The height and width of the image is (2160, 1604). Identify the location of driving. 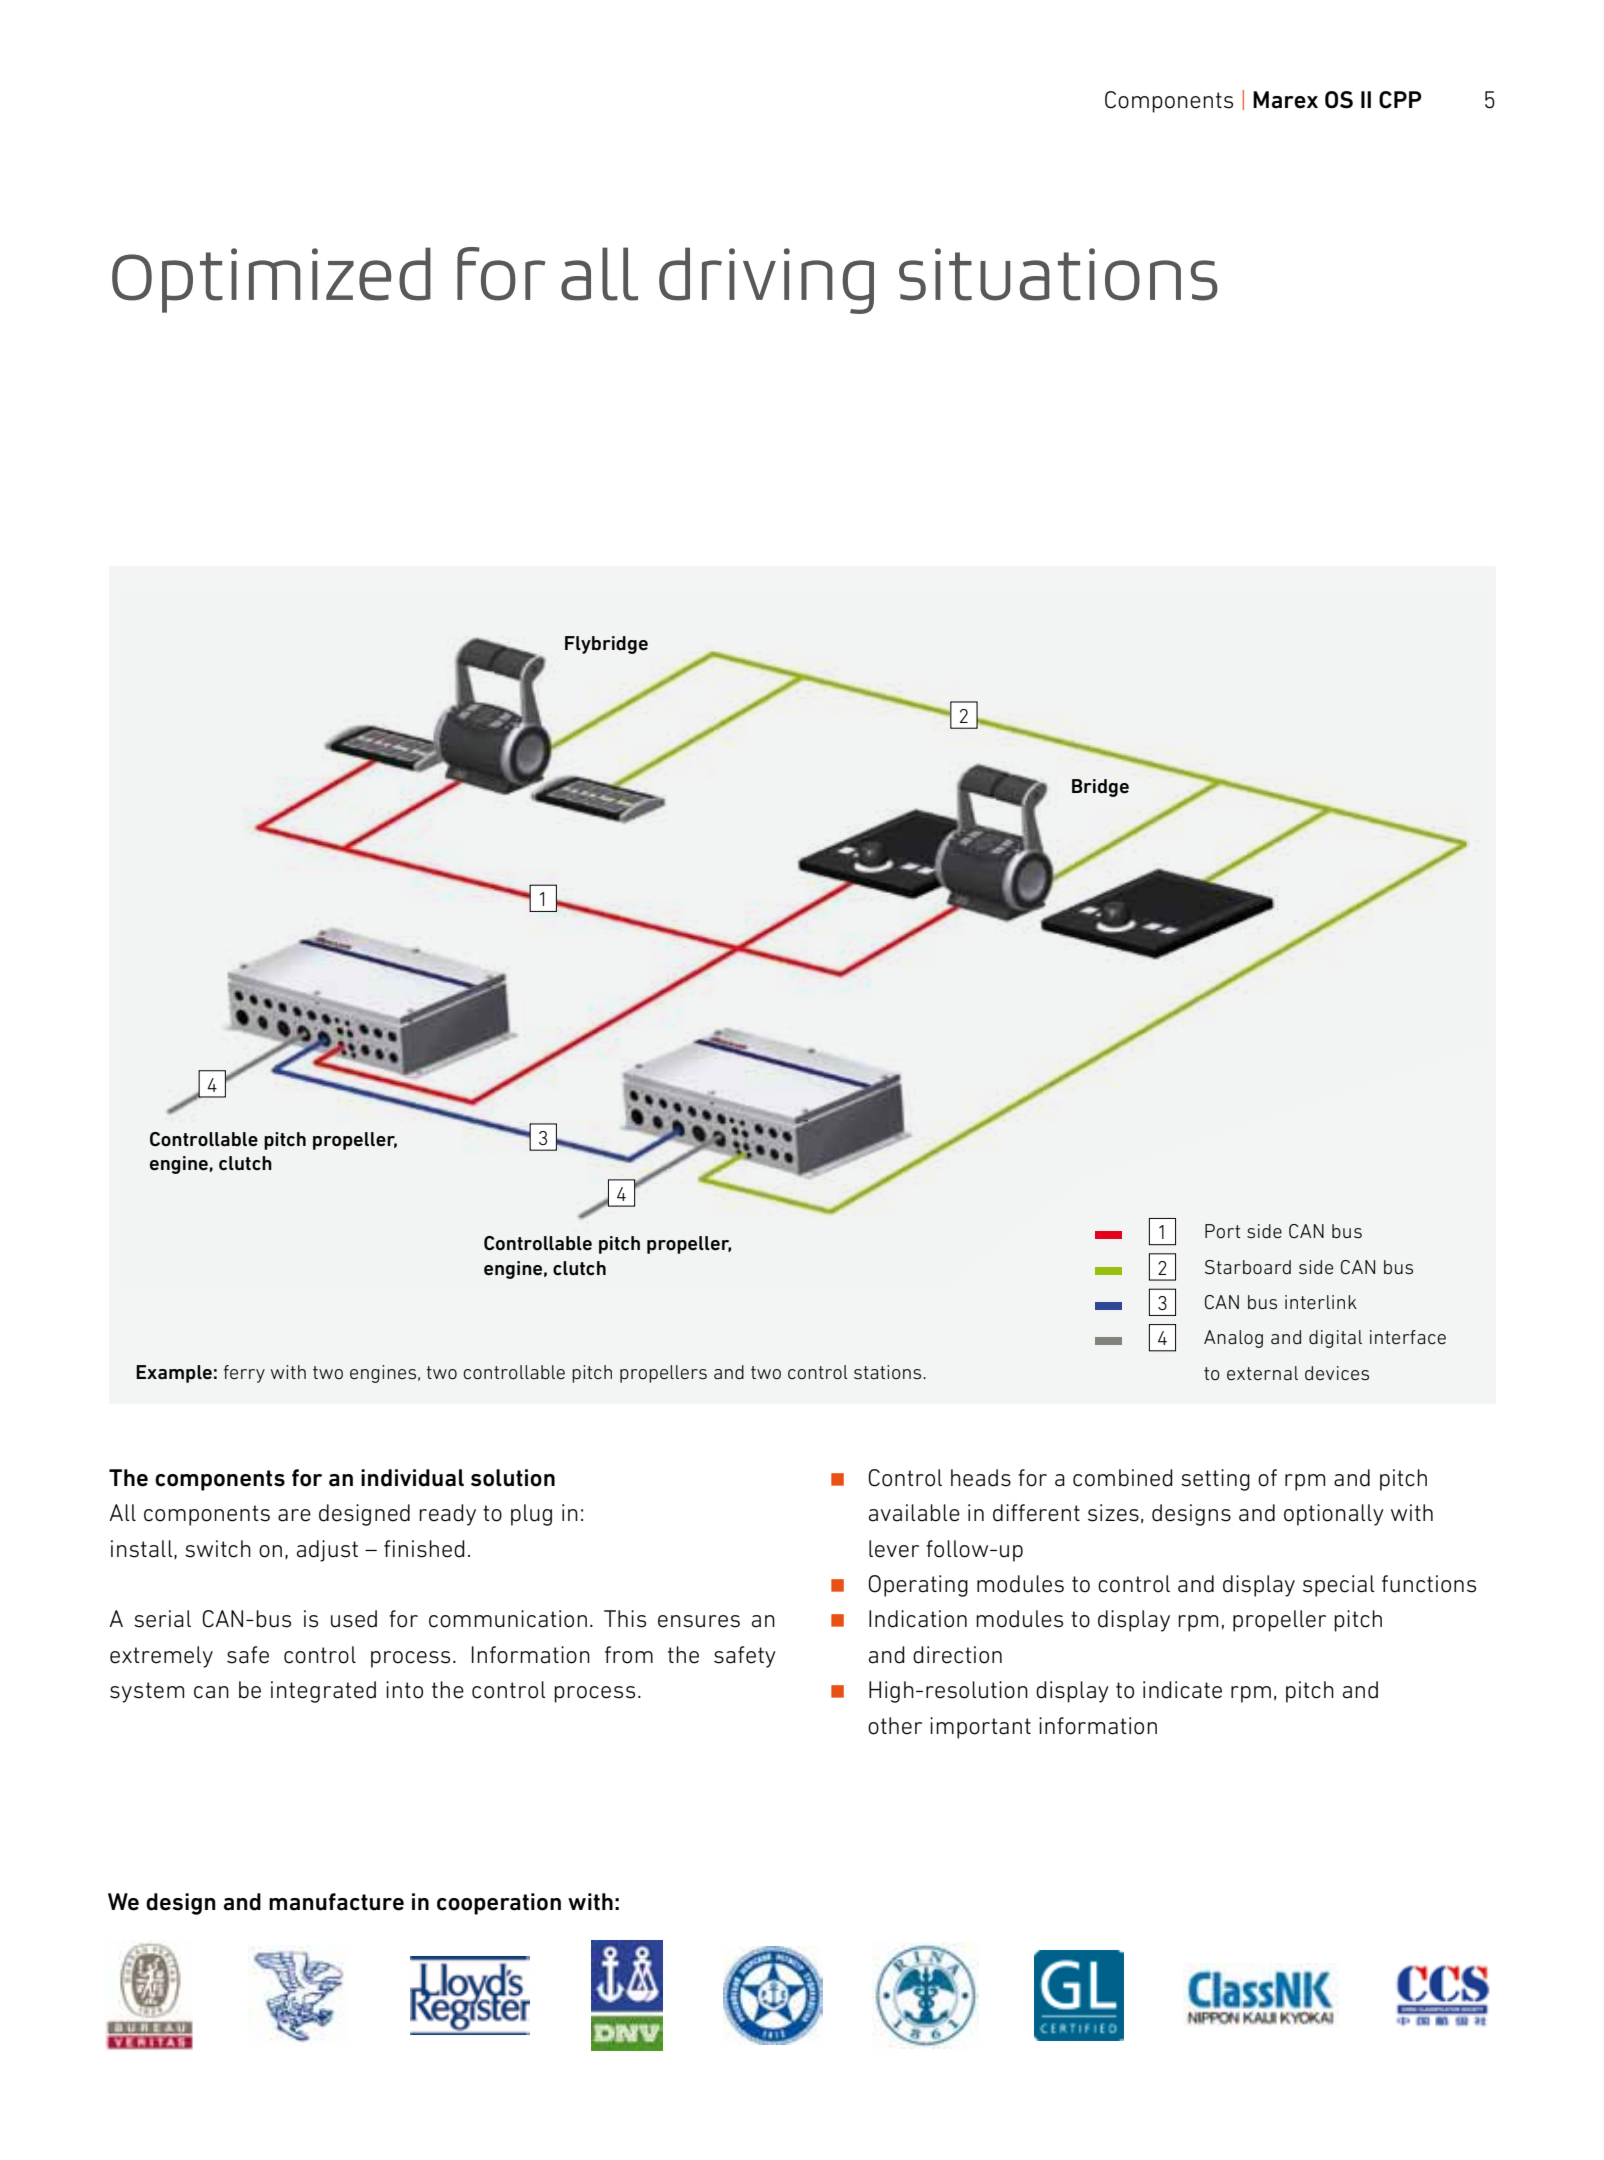
(766, 280).
